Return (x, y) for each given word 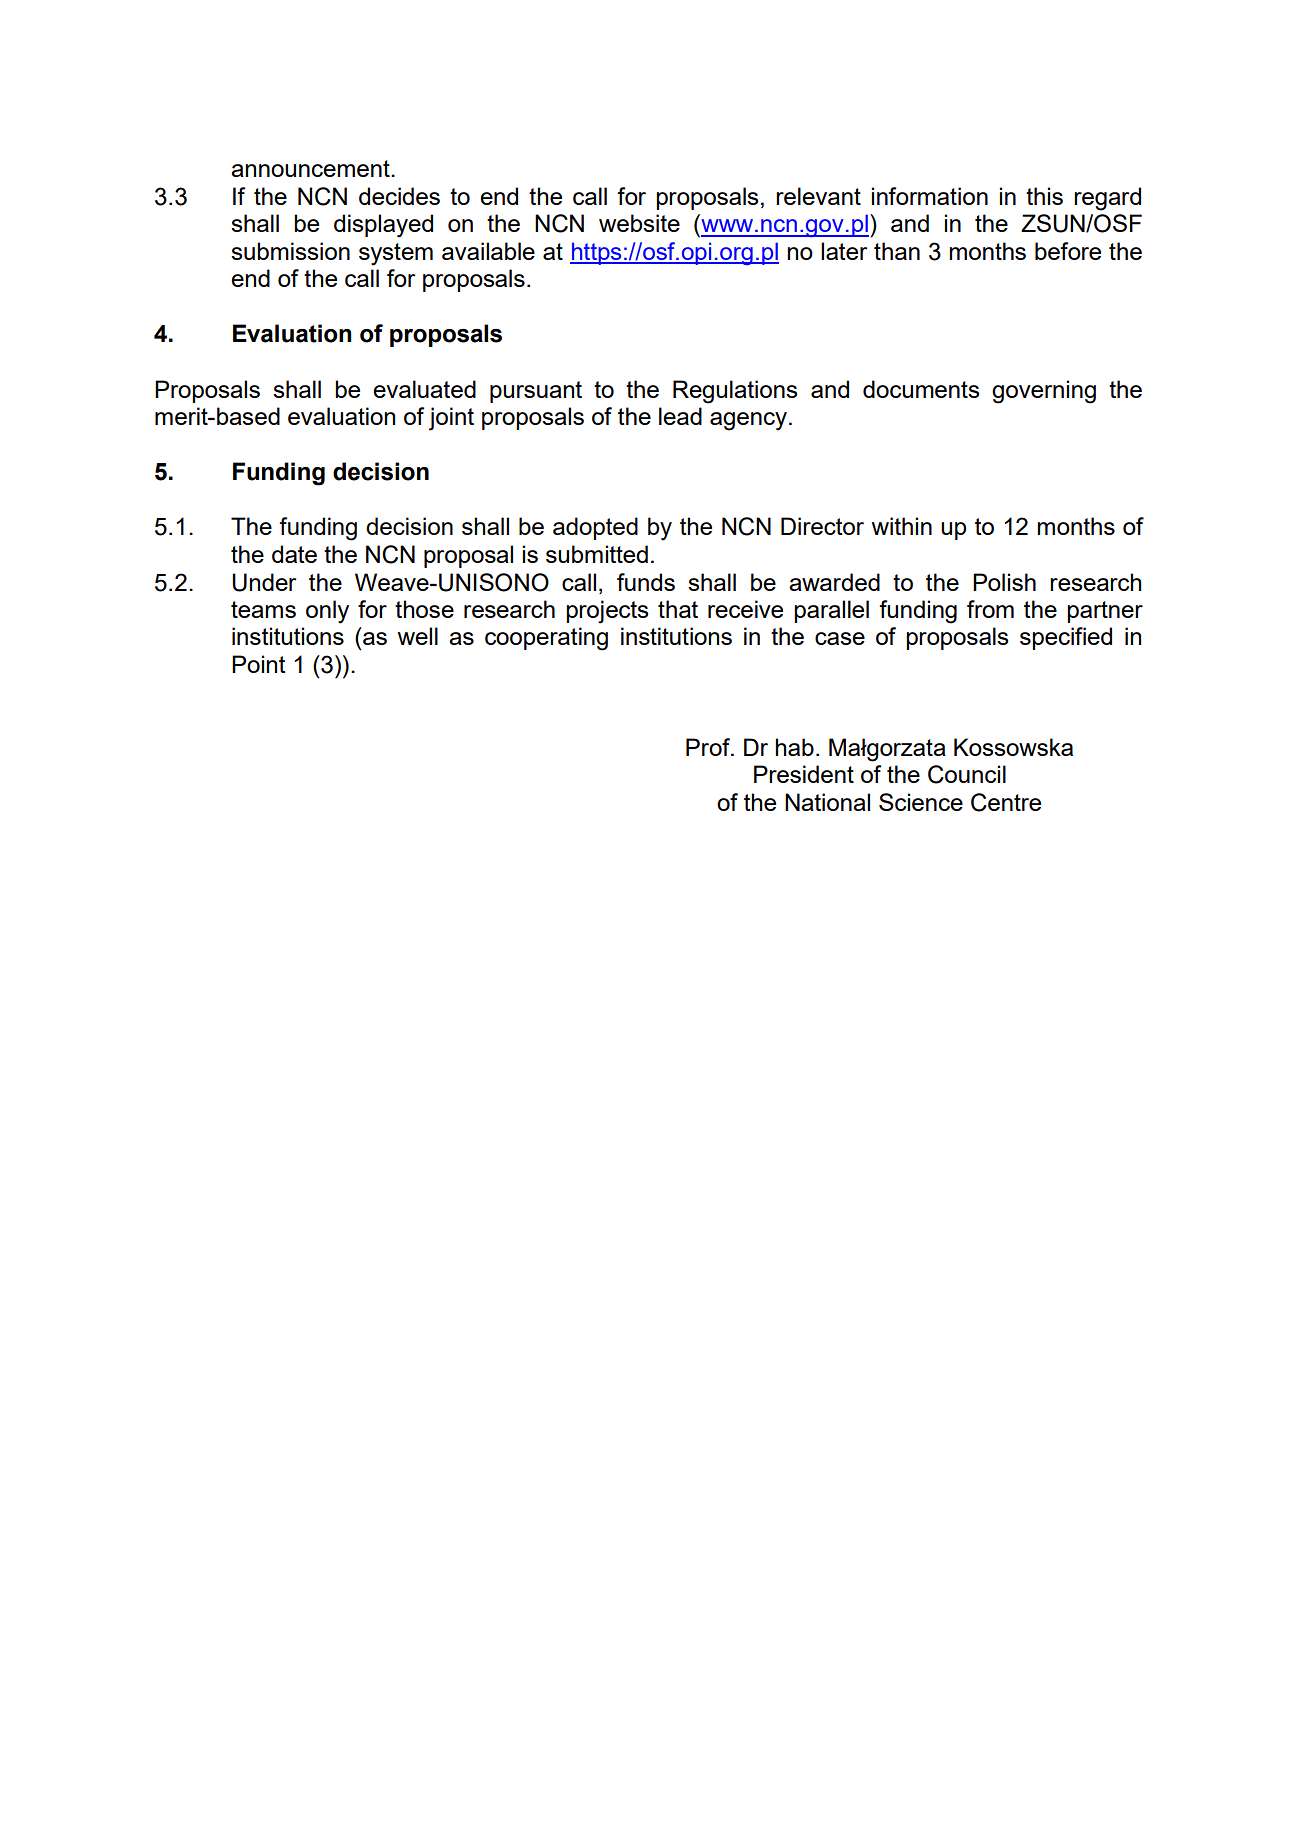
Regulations (735, 392)
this (1044, 196)
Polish (1004, 582)
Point (259, 664)
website (639, 223)
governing (1044, 392)
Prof (709, 747)
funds (646, 582)
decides (399, 196)
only (327, 612)
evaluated (424, 389)
